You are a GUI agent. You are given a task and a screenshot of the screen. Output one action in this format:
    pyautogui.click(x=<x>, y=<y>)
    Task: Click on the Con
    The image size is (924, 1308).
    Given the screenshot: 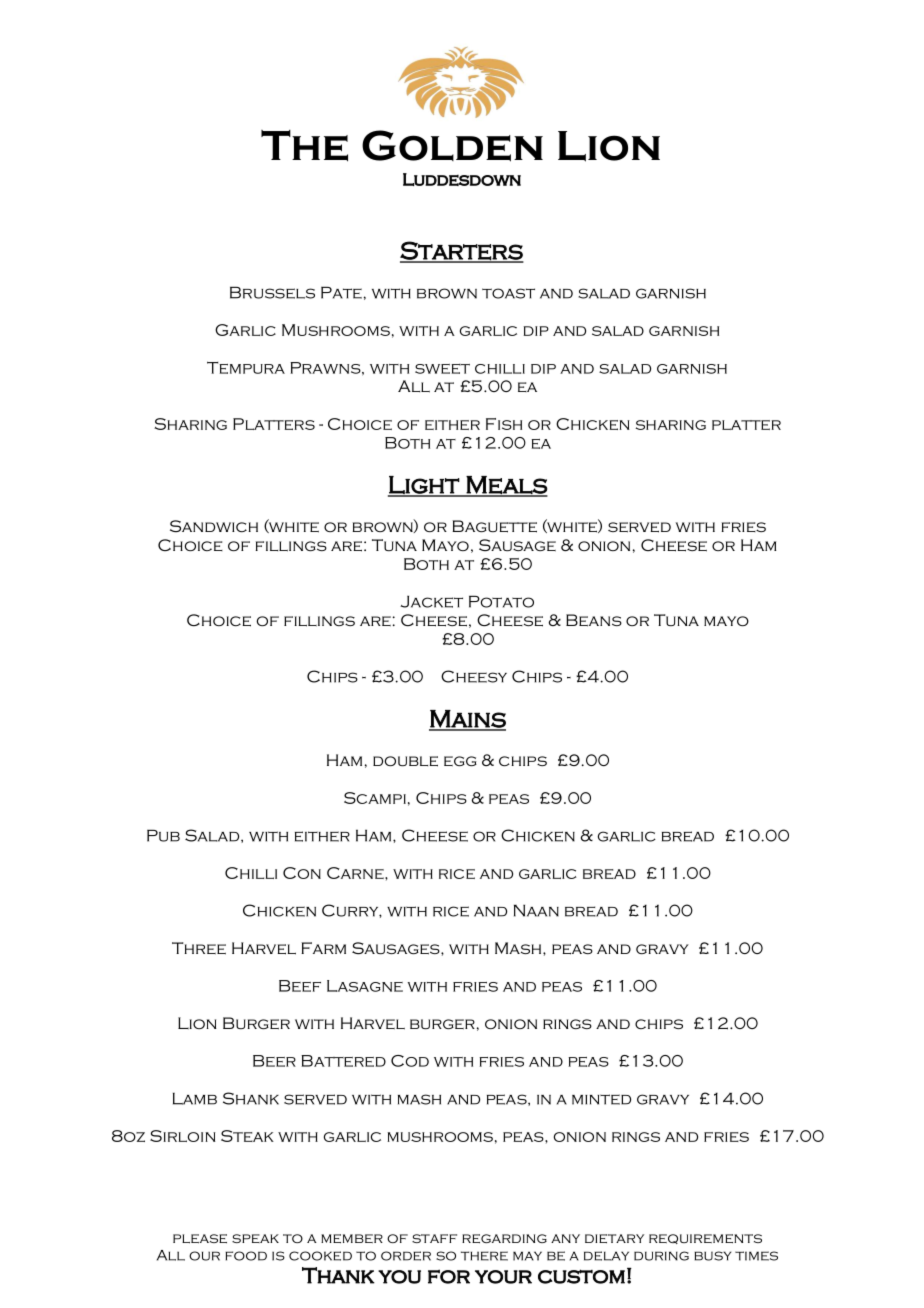 What is the action you would take?
    pyautogui.click(x=302, y=873)
